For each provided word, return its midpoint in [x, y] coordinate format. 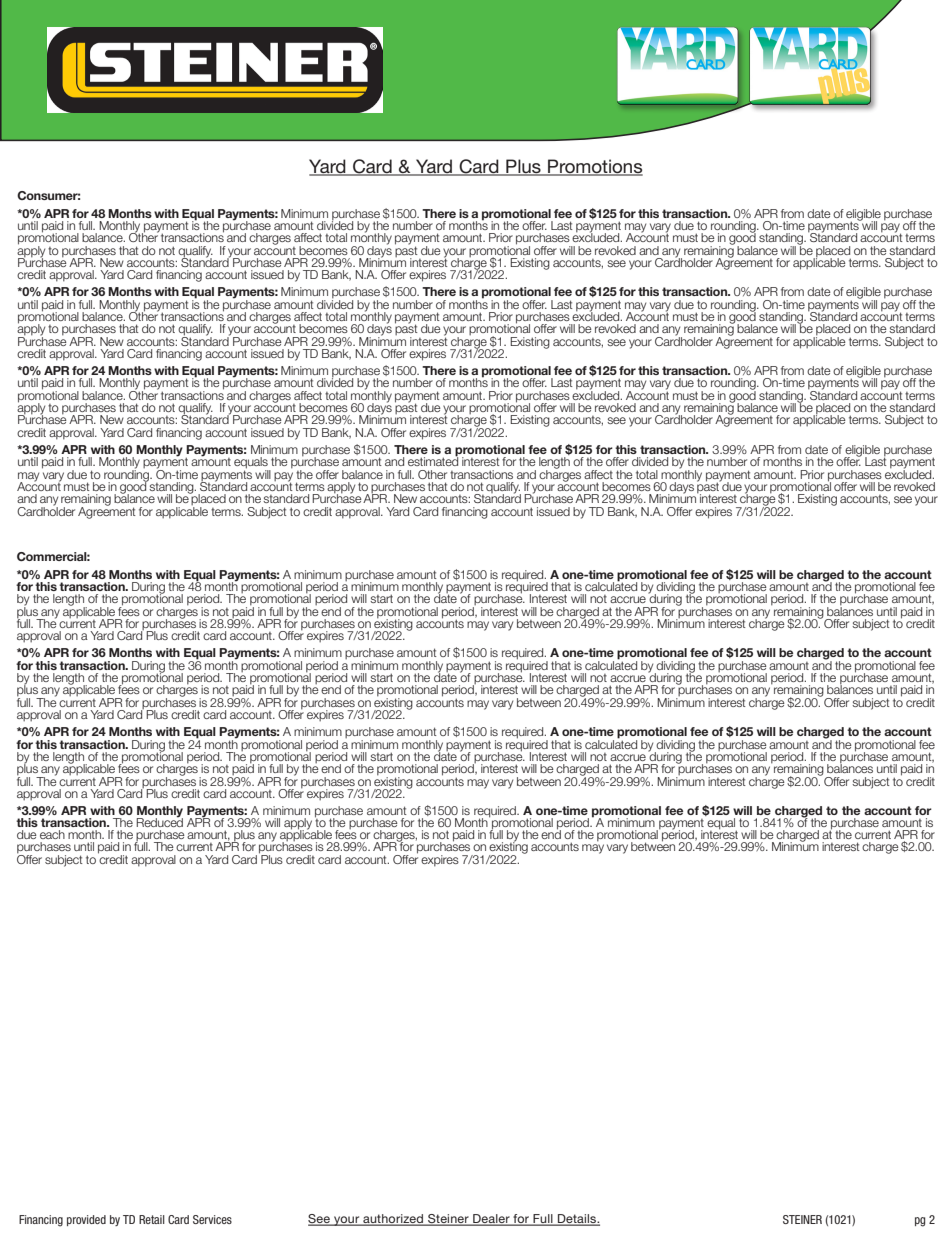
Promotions [594, 167]
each [52, 834]
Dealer [491, 1219]
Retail [152, 1219]
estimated [433, 460]
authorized [393, 1219]
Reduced [159, 821]
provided [86, 1220]
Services [212, 1219]
